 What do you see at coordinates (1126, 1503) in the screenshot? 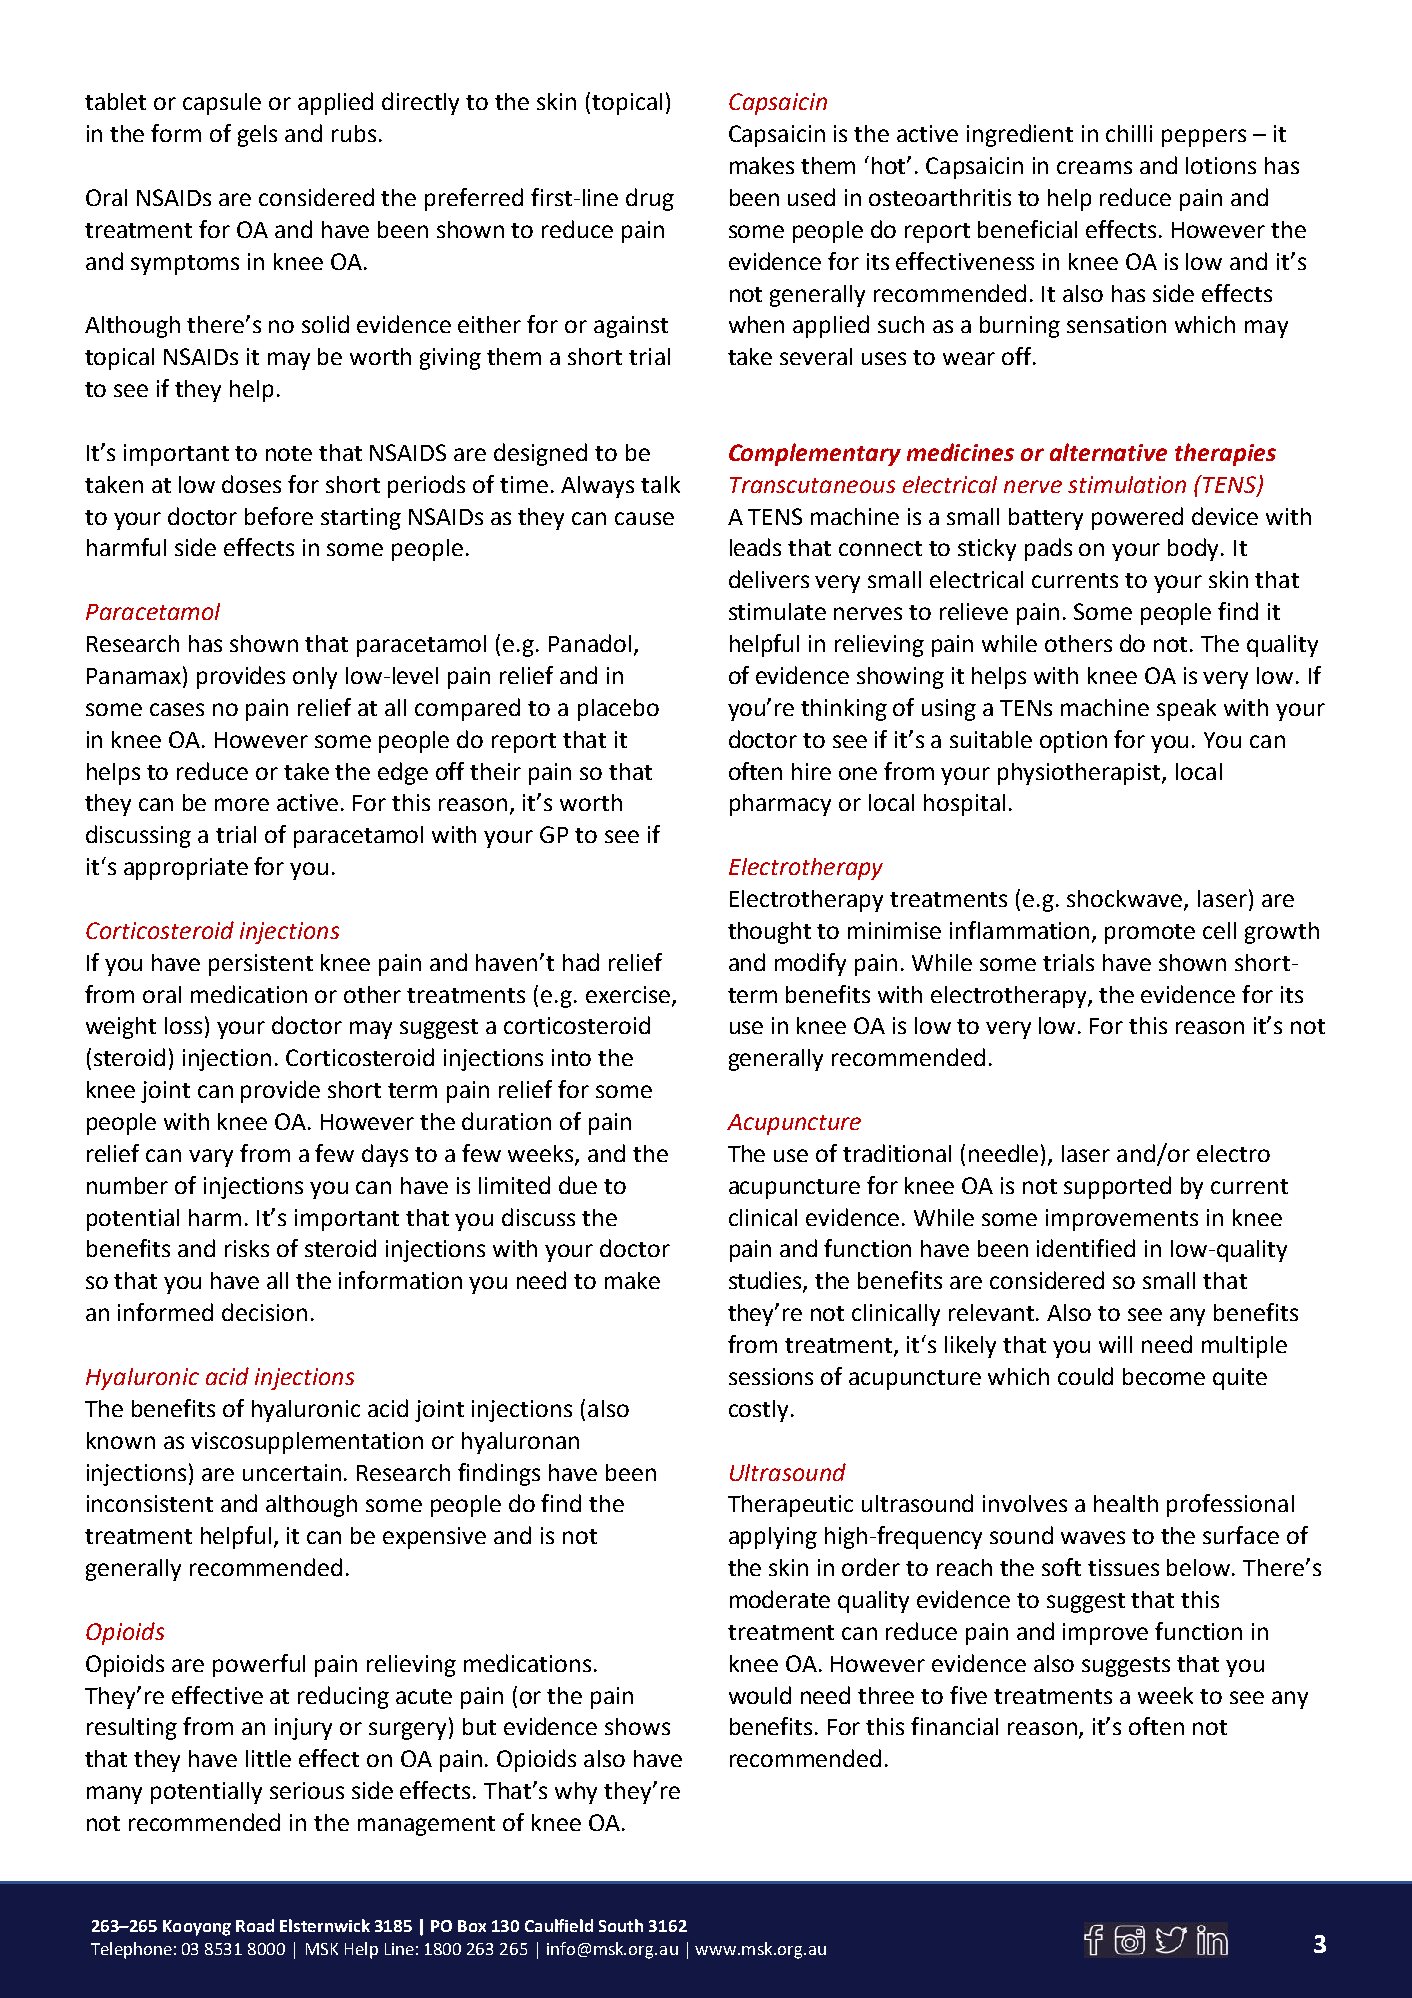
I see `health` at bounding box center [1126, 1503].
